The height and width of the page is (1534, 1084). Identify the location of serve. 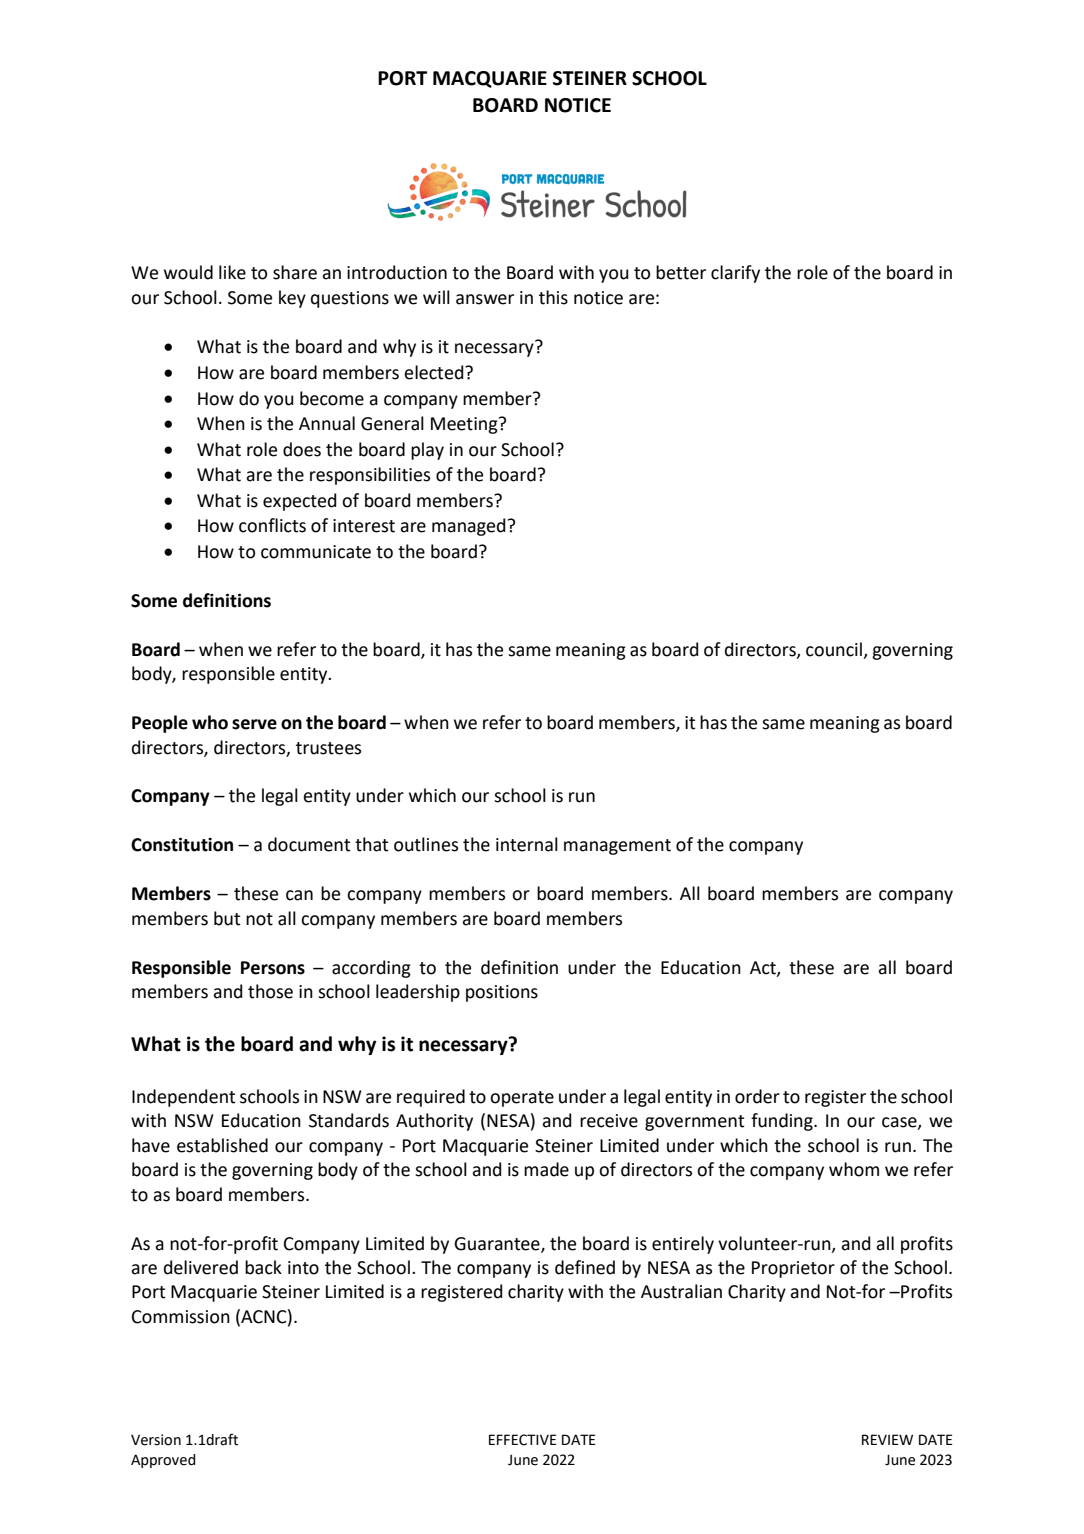
(254, 724).
